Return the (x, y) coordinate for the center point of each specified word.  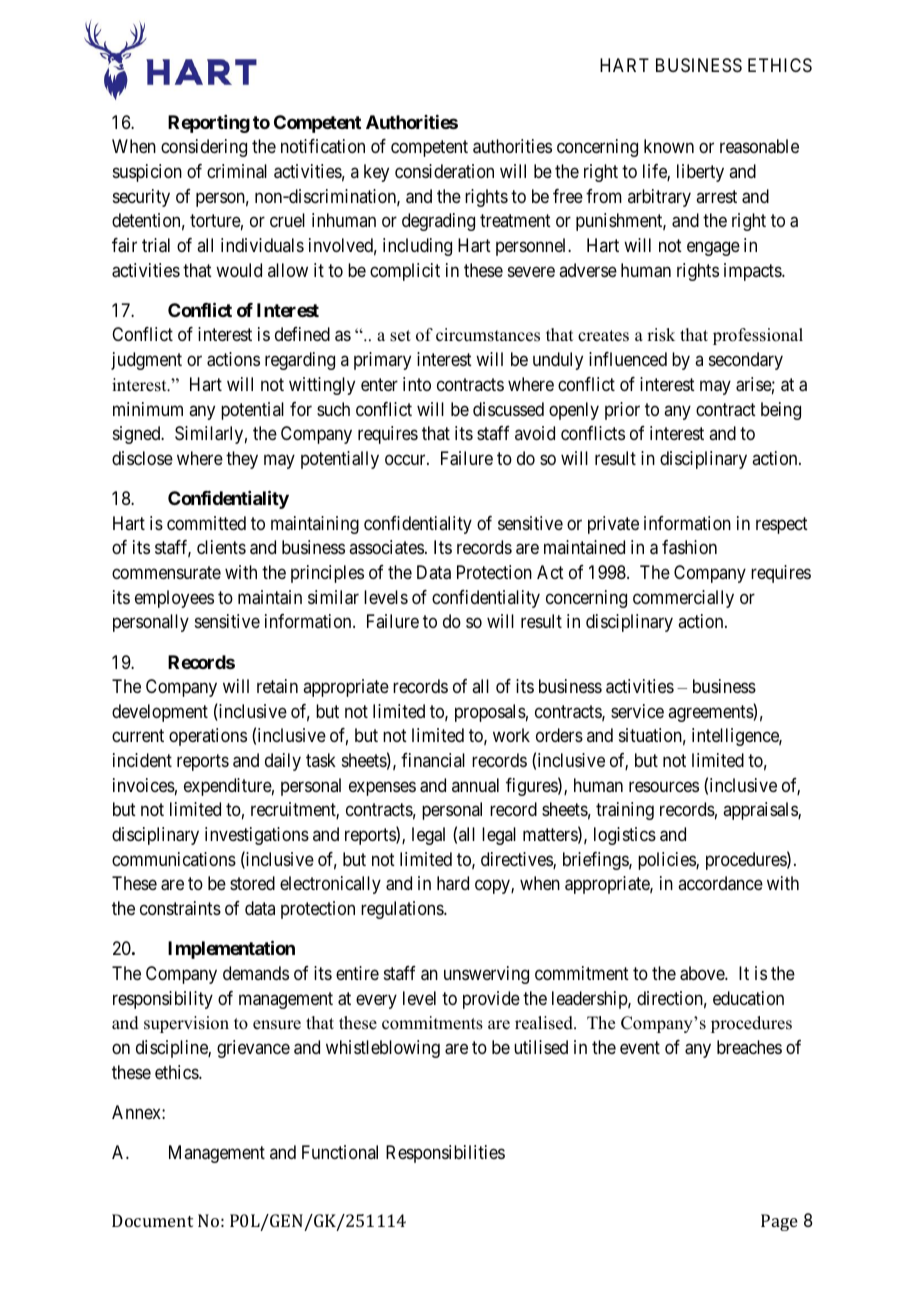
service (637, 711)
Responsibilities (445, 1154)
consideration (444, 171)
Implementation (231, 949)
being (781, 411)
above (703, 973)
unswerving (486, 975)
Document (152, 1220)
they (242, 460)
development (160, 713)
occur (406, 459)
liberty (700, 173)
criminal (237, 171)
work (511, 735)
